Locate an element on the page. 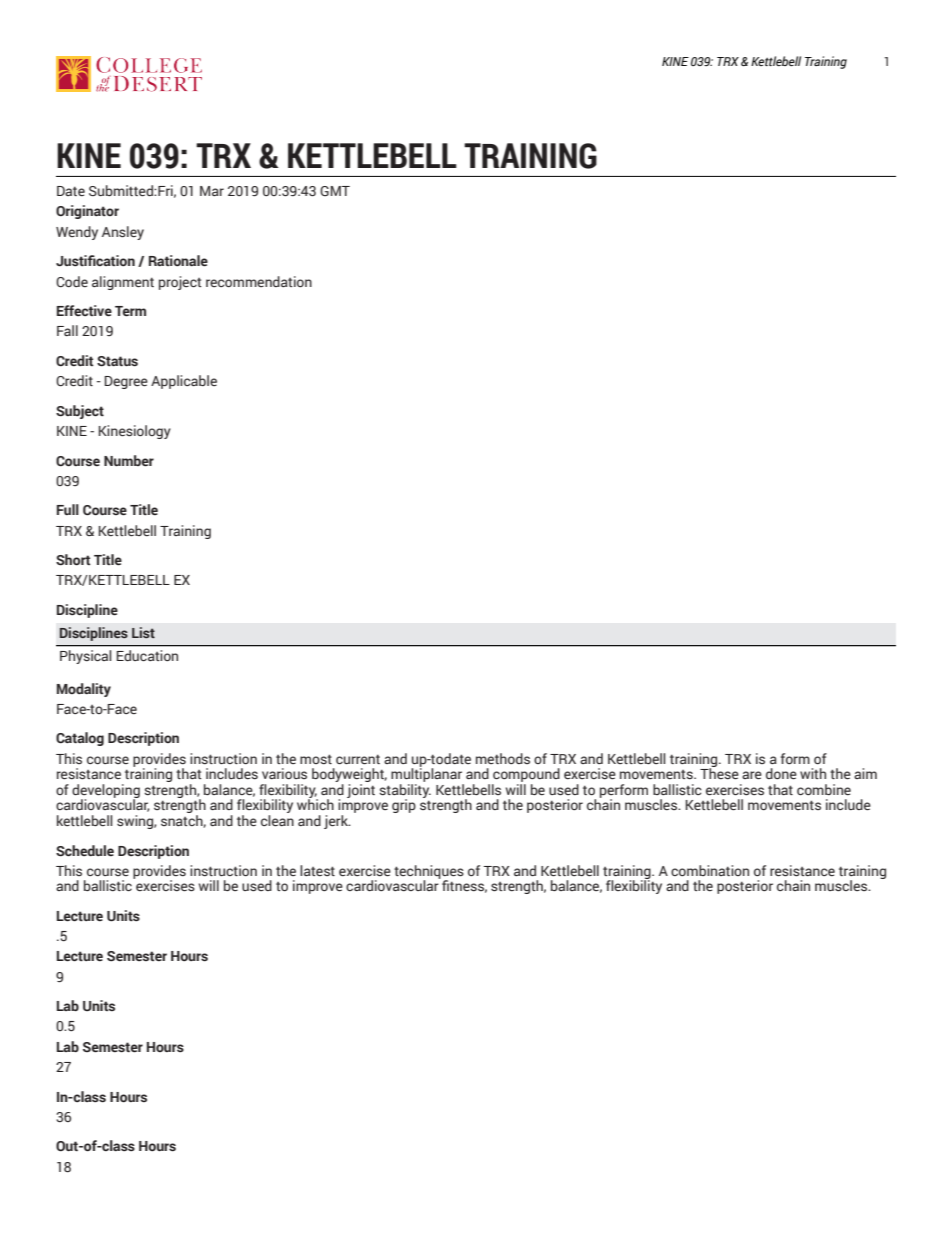 The height and width of the image is (1233, 952). methods is located at coordinates (503, 758).
